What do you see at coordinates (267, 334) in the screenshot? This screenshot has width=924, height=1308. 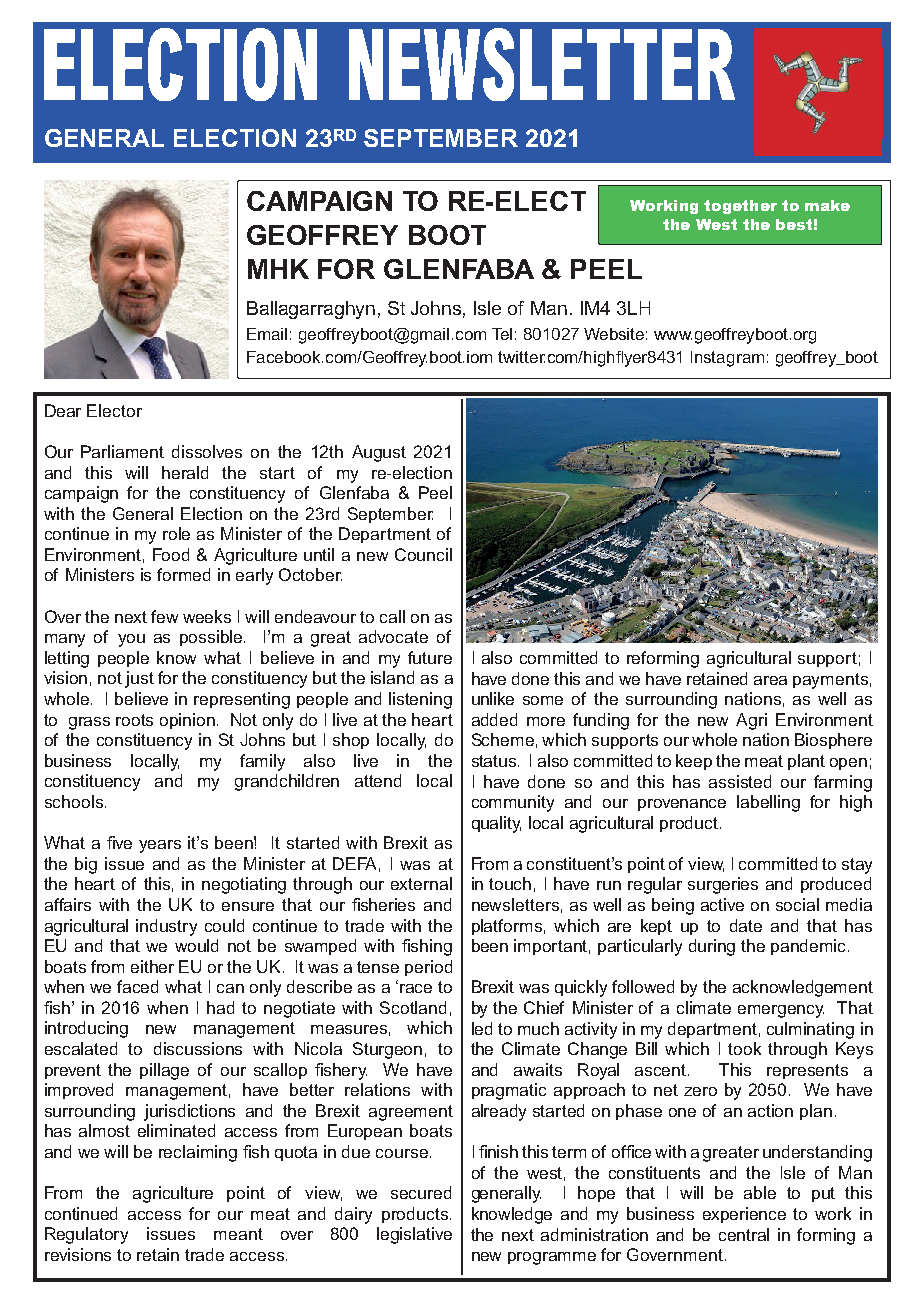 I see `Email` at bounding box center [267, 334].
